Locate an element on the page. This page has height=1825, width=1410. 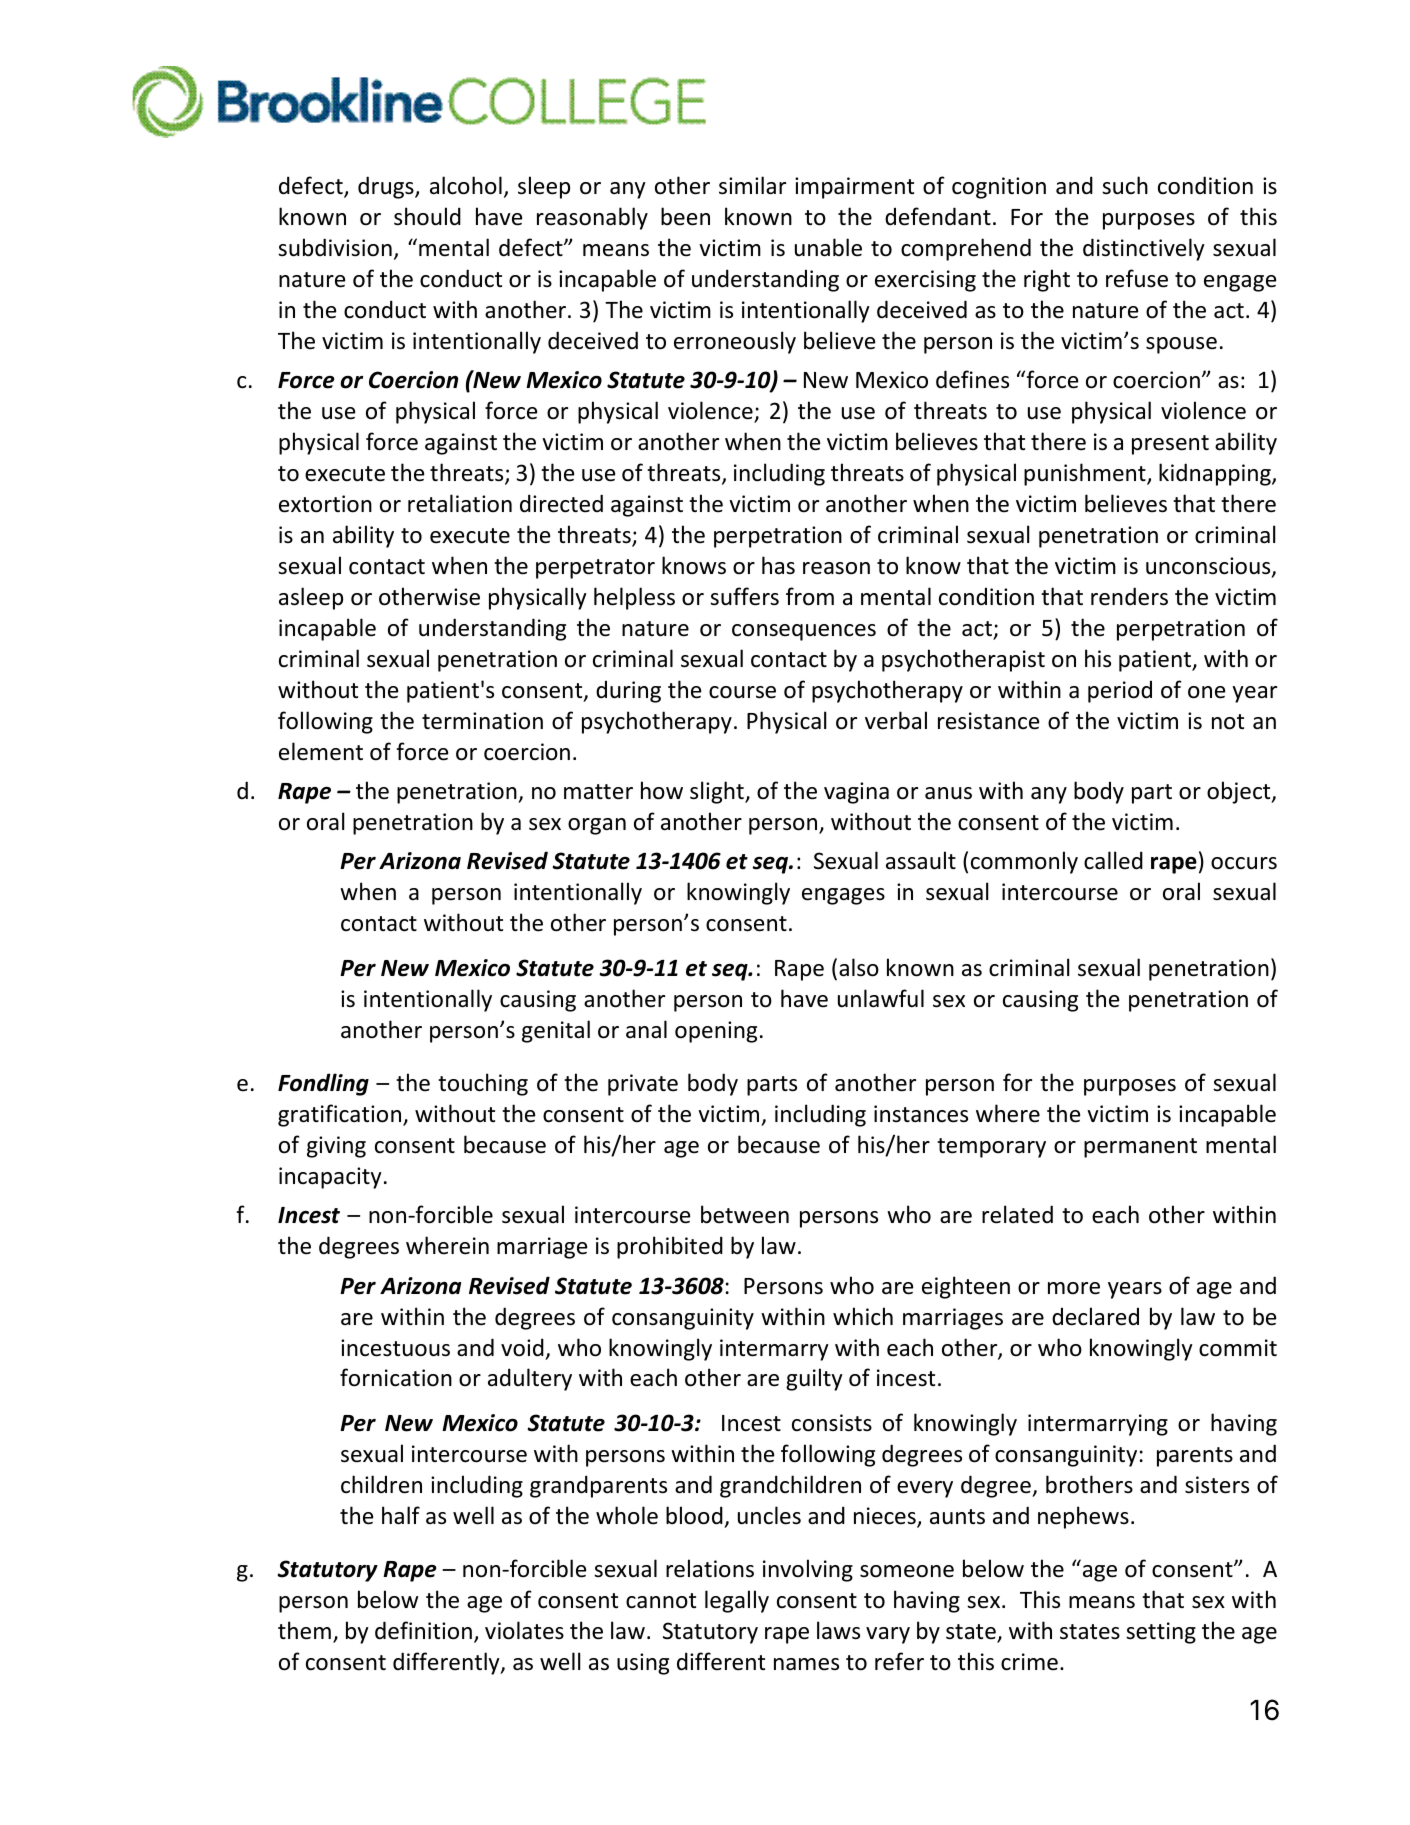
distinctively is located at coordinates (1144, 249).
